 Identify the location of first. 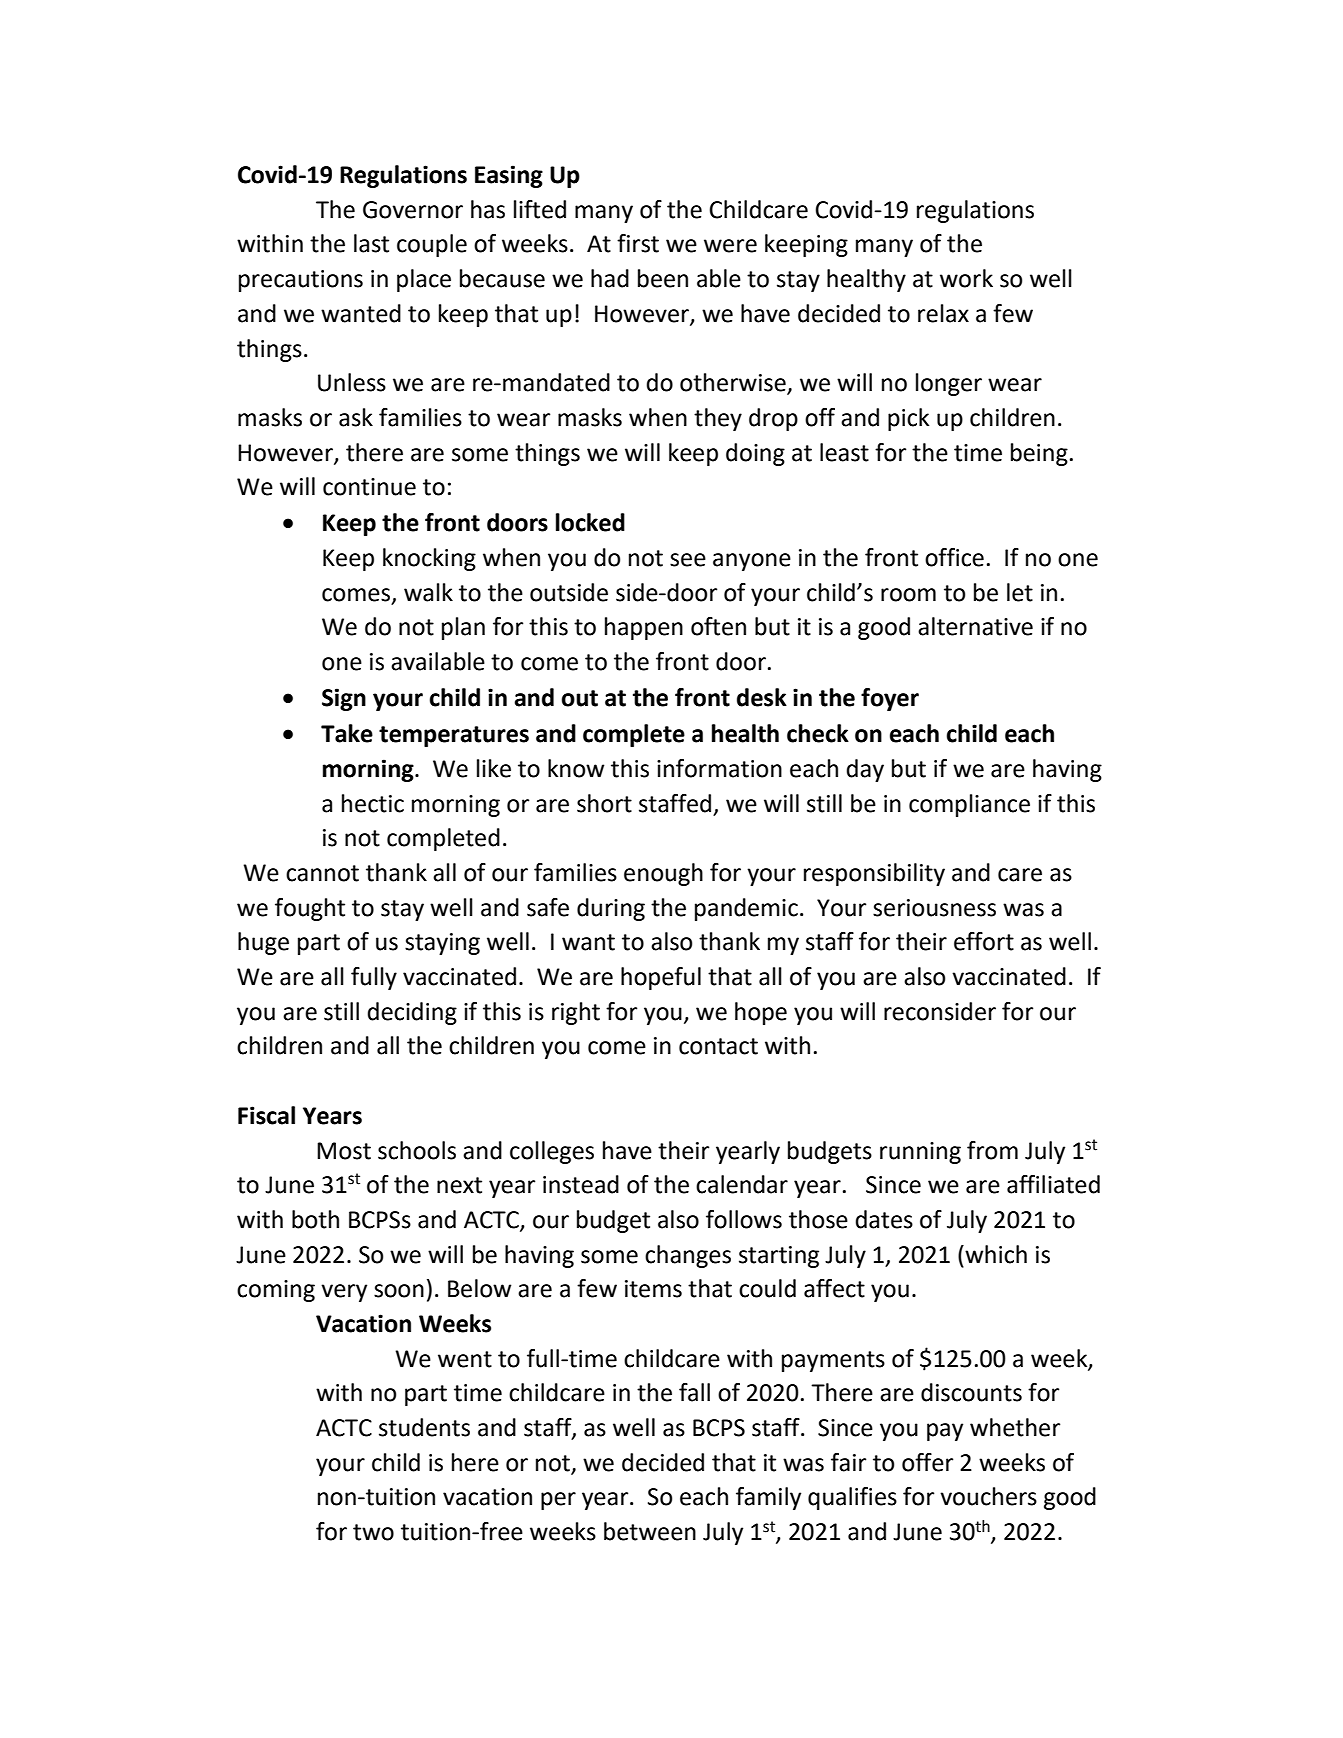
(638, 243).
